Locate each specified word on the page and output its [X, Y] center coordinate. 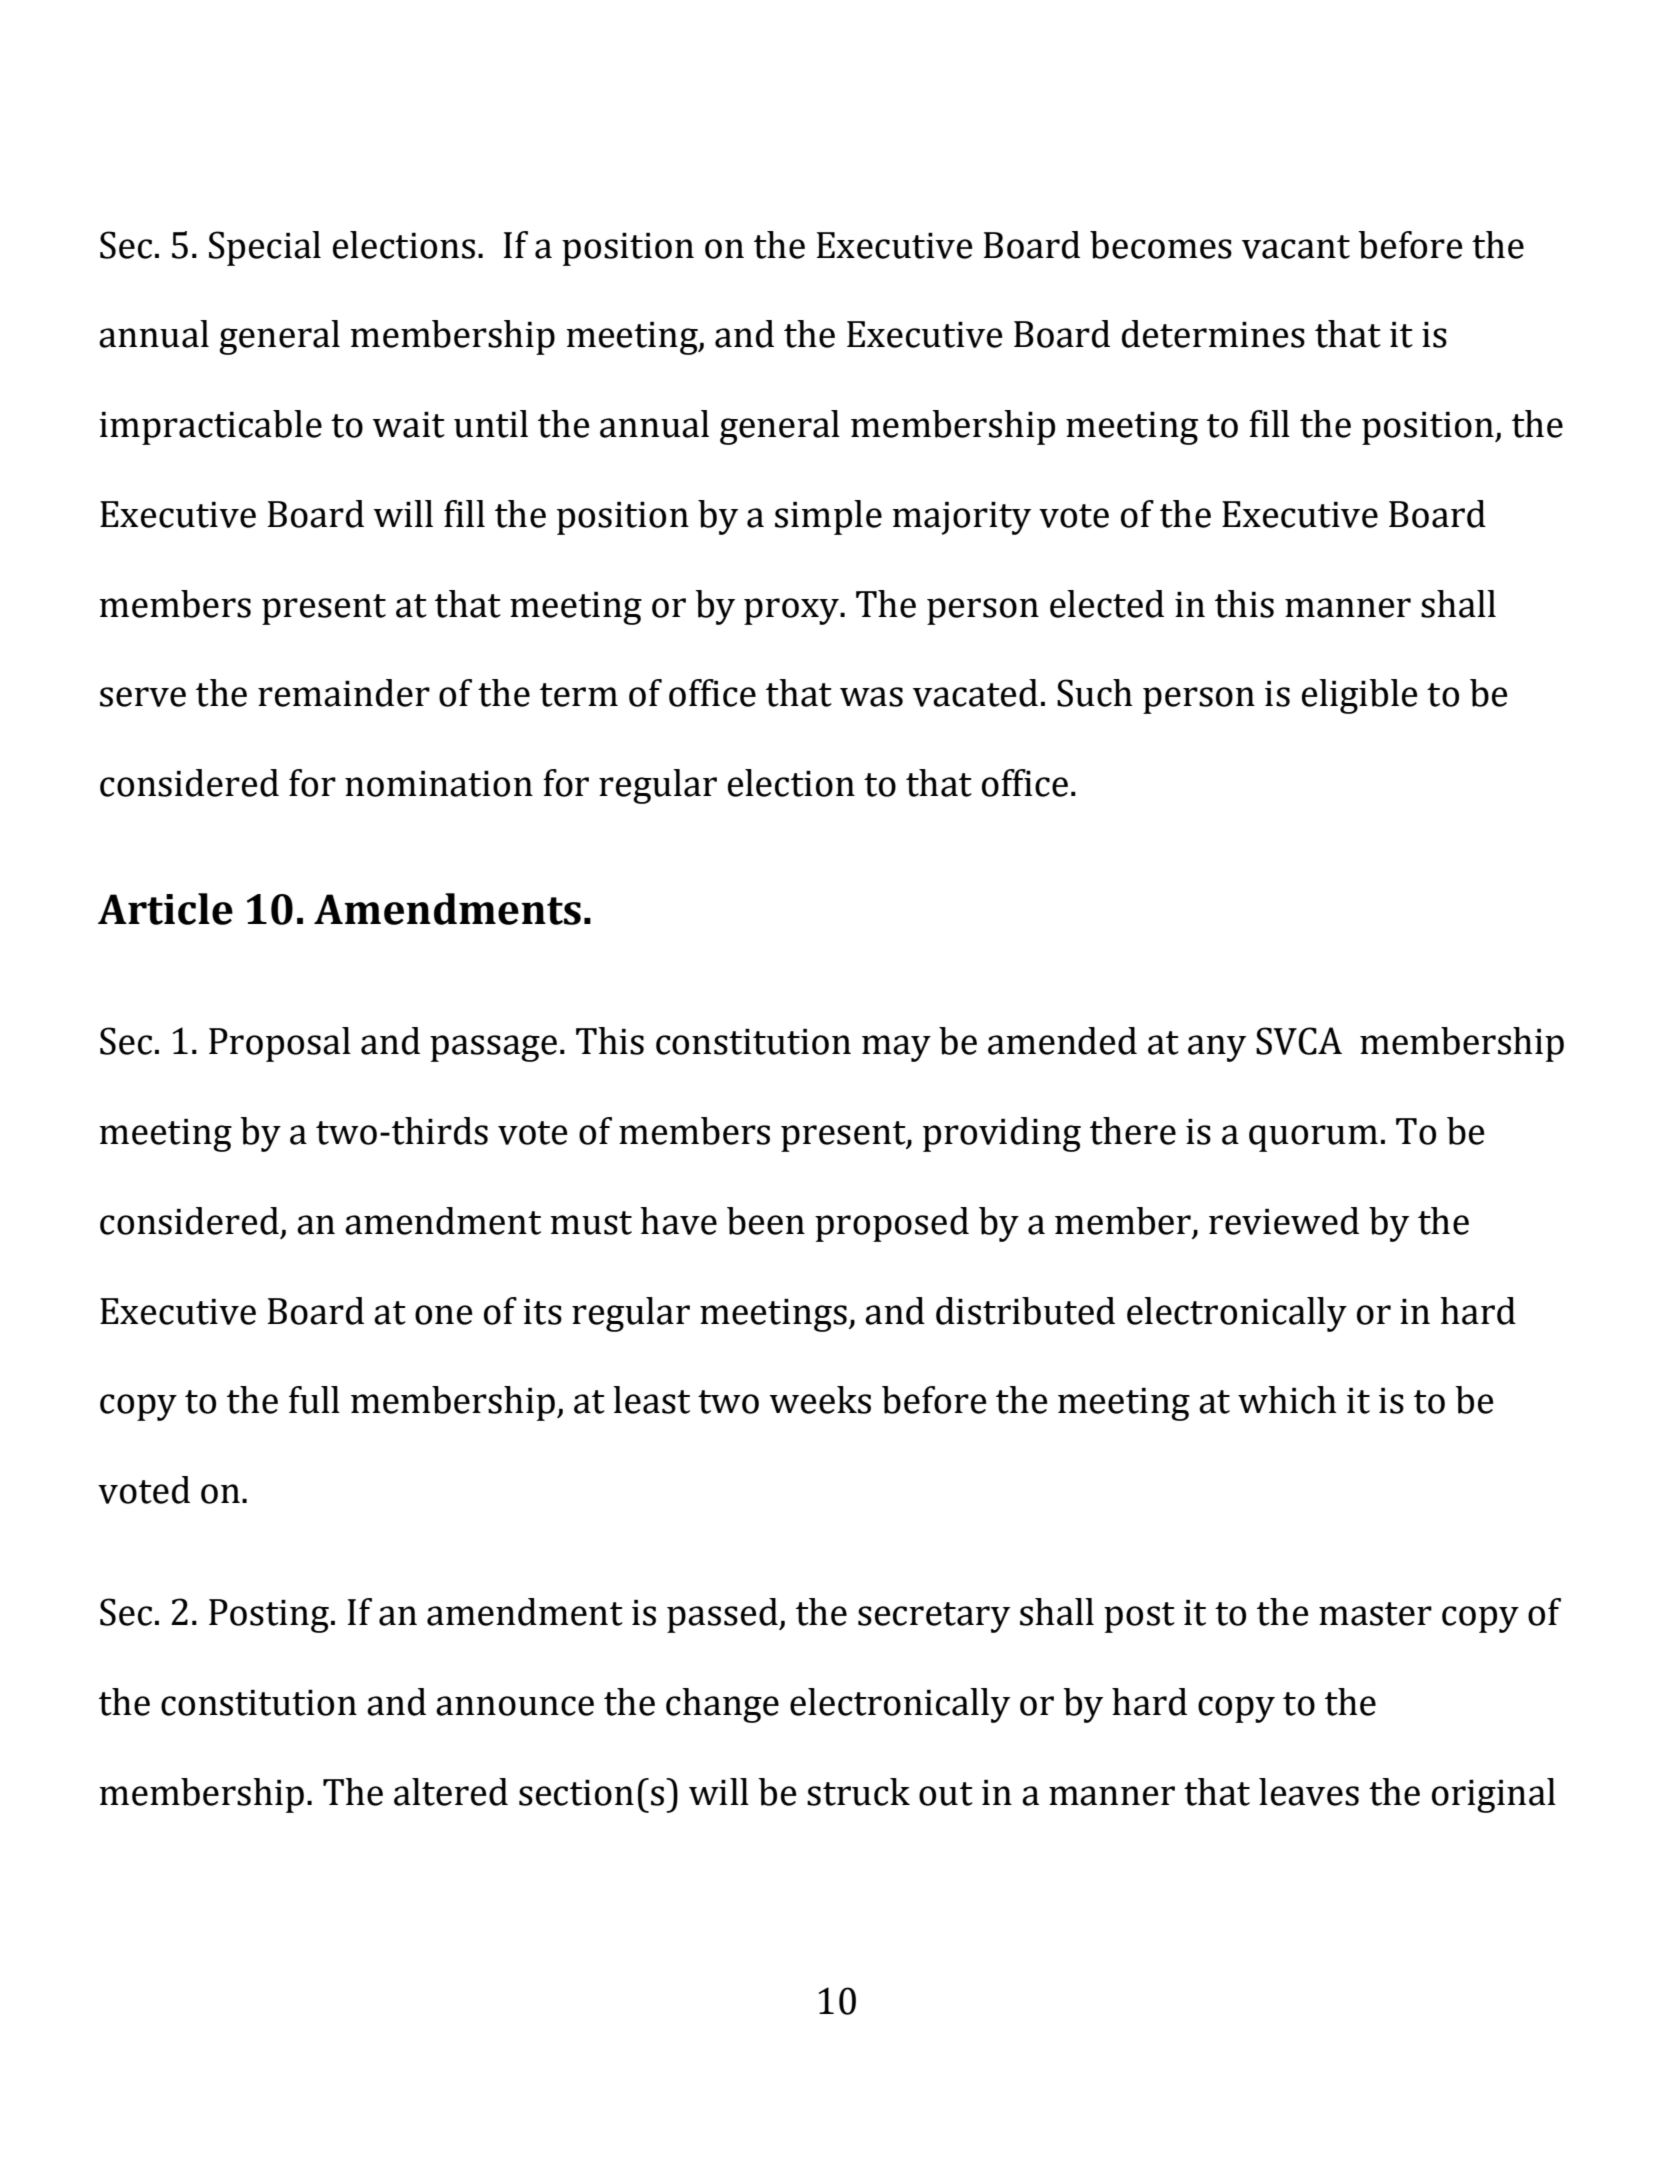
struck [858, 1792]
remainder [344, 693]
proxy [792, 611]
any [1217, 1048]
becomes [1161, 245]
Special [265, 248]
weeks [820, 1400]
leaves [1309, 1792]
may [896, 1048]
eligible [1360, 696]
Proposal [280, 1044]
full [314, 1400]
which [1287, 1400]
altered [451, 1792]
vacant [1296, 247]
